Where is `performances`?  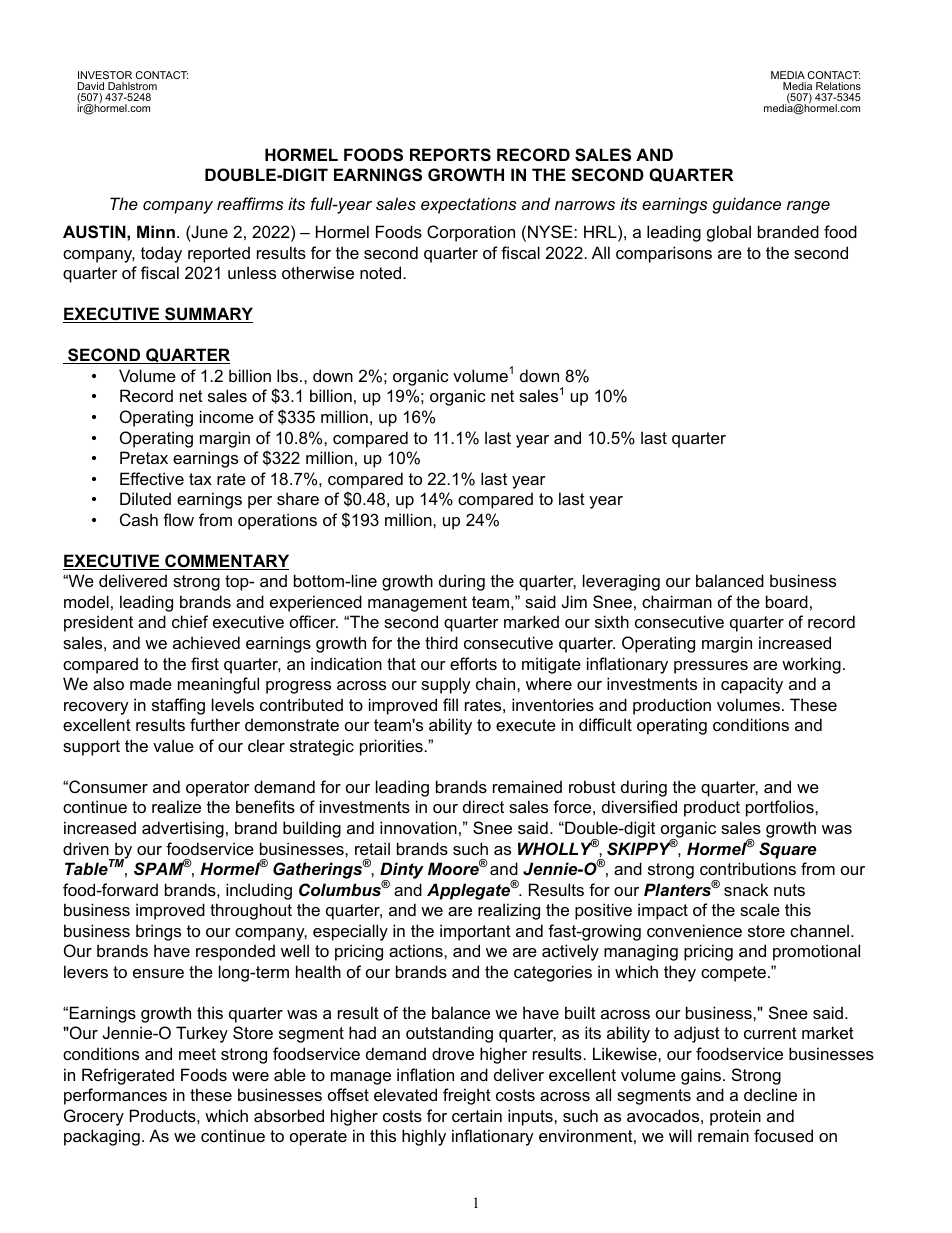
performances is located at coordinates (115, 1096).
